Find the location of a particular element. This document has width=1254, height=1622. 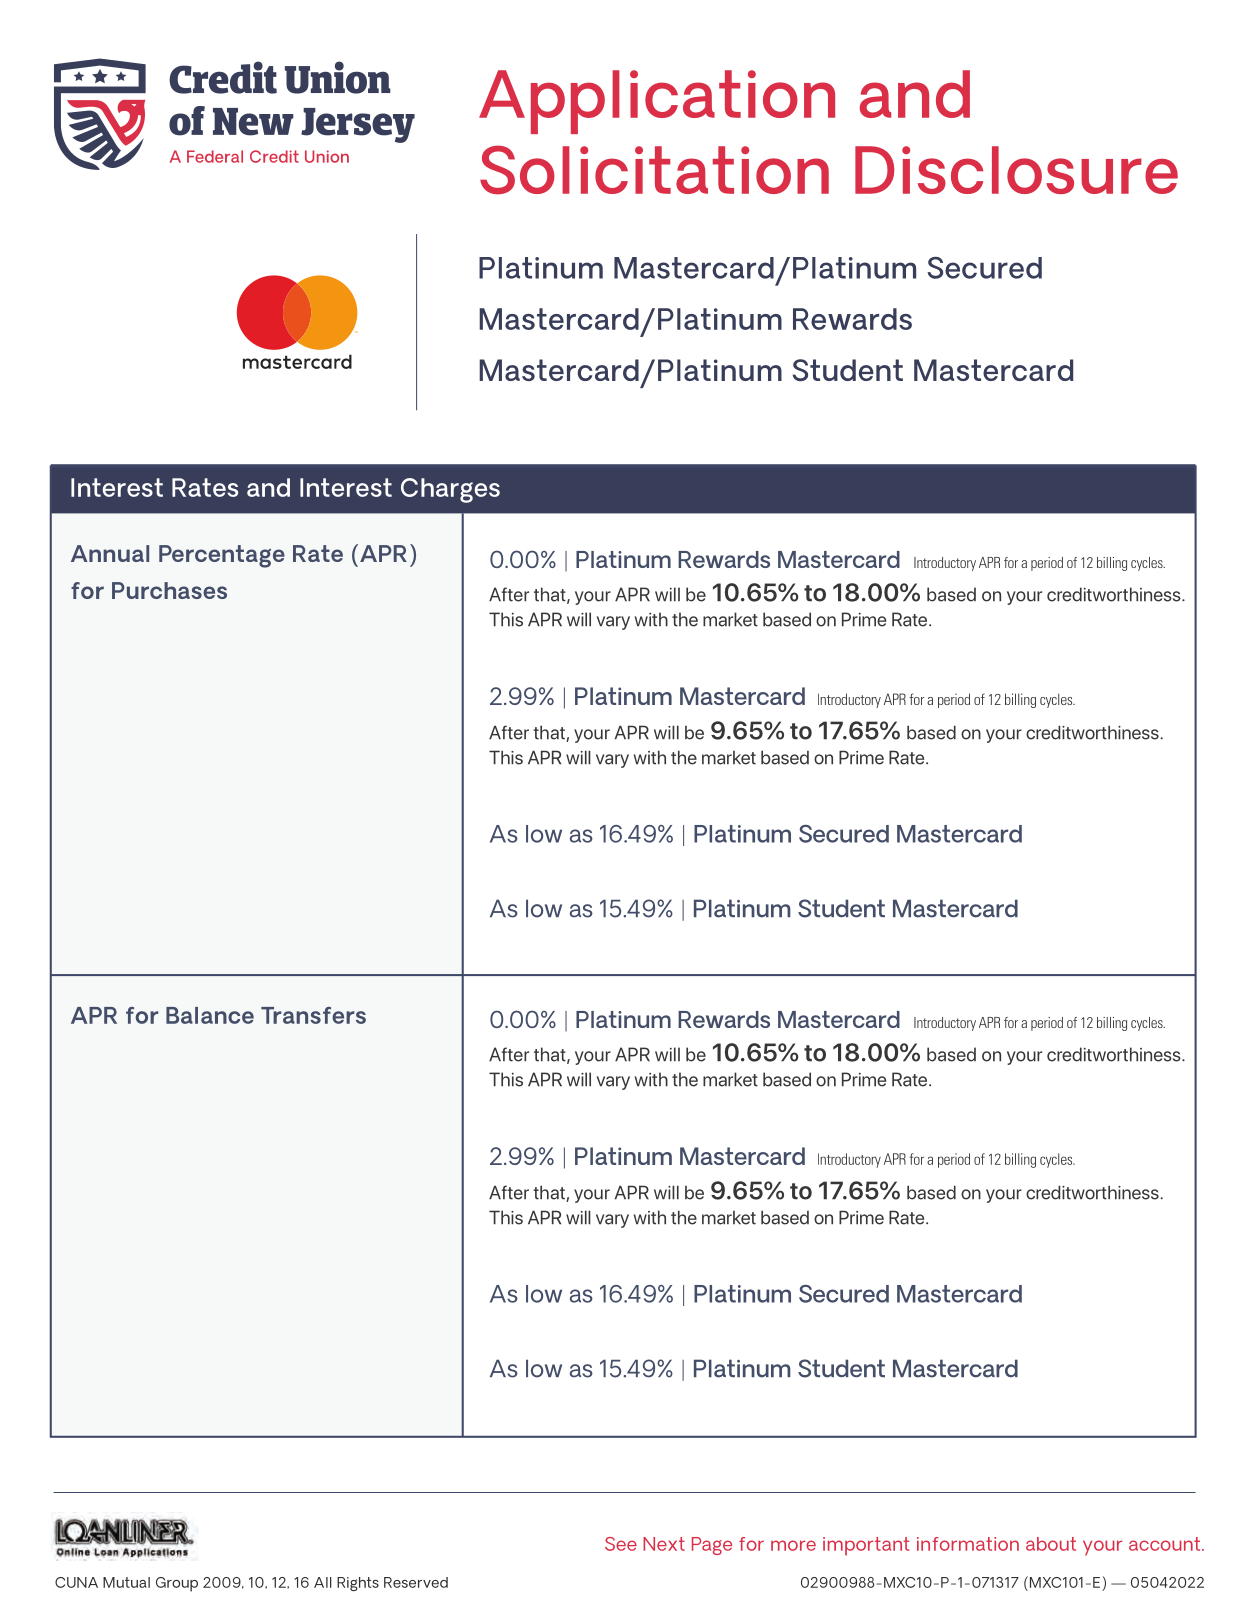

Group is located at coordinates (177, 1584).
